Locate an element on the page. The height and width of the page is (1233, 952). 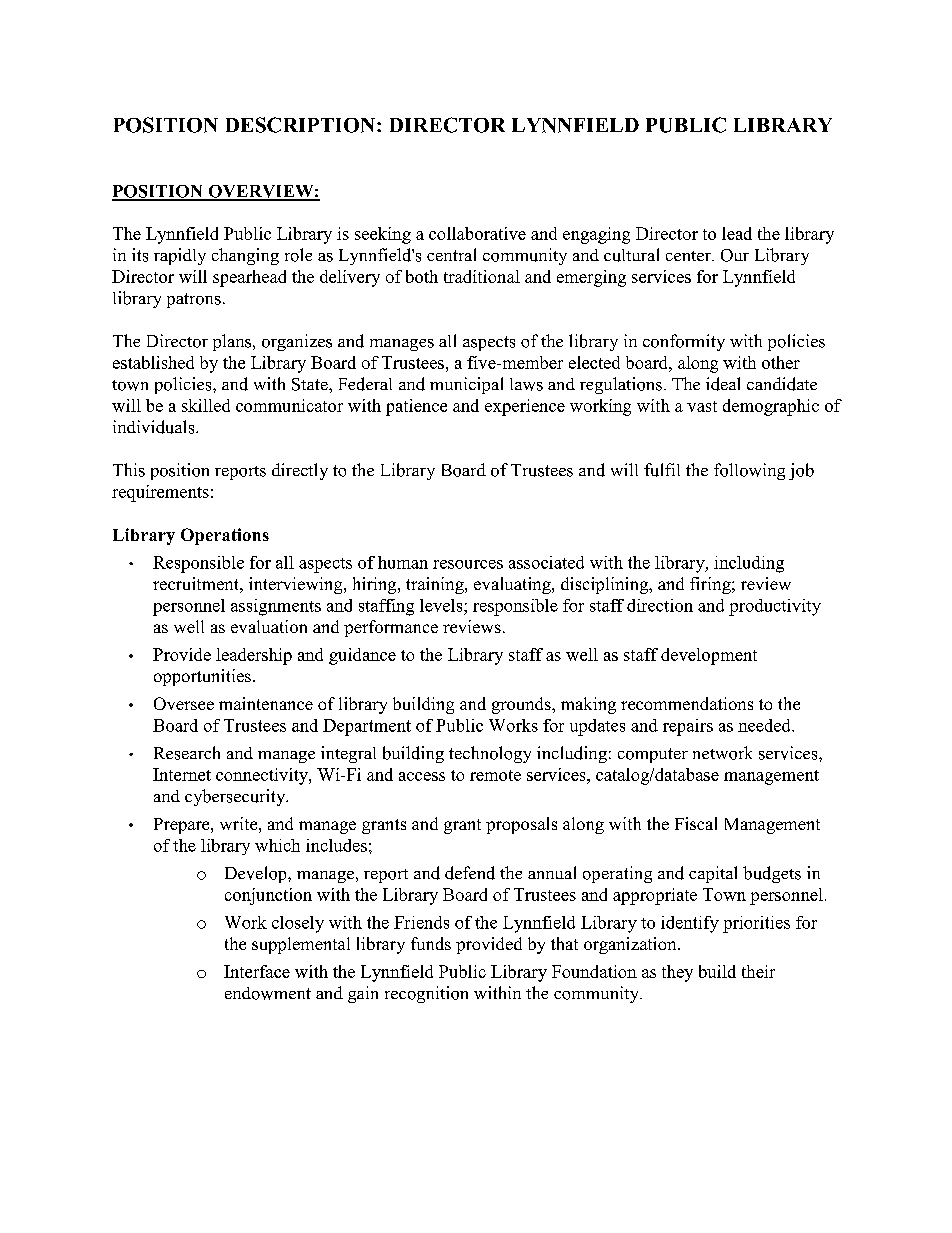
Interface is located at coordinates (257, 971).
